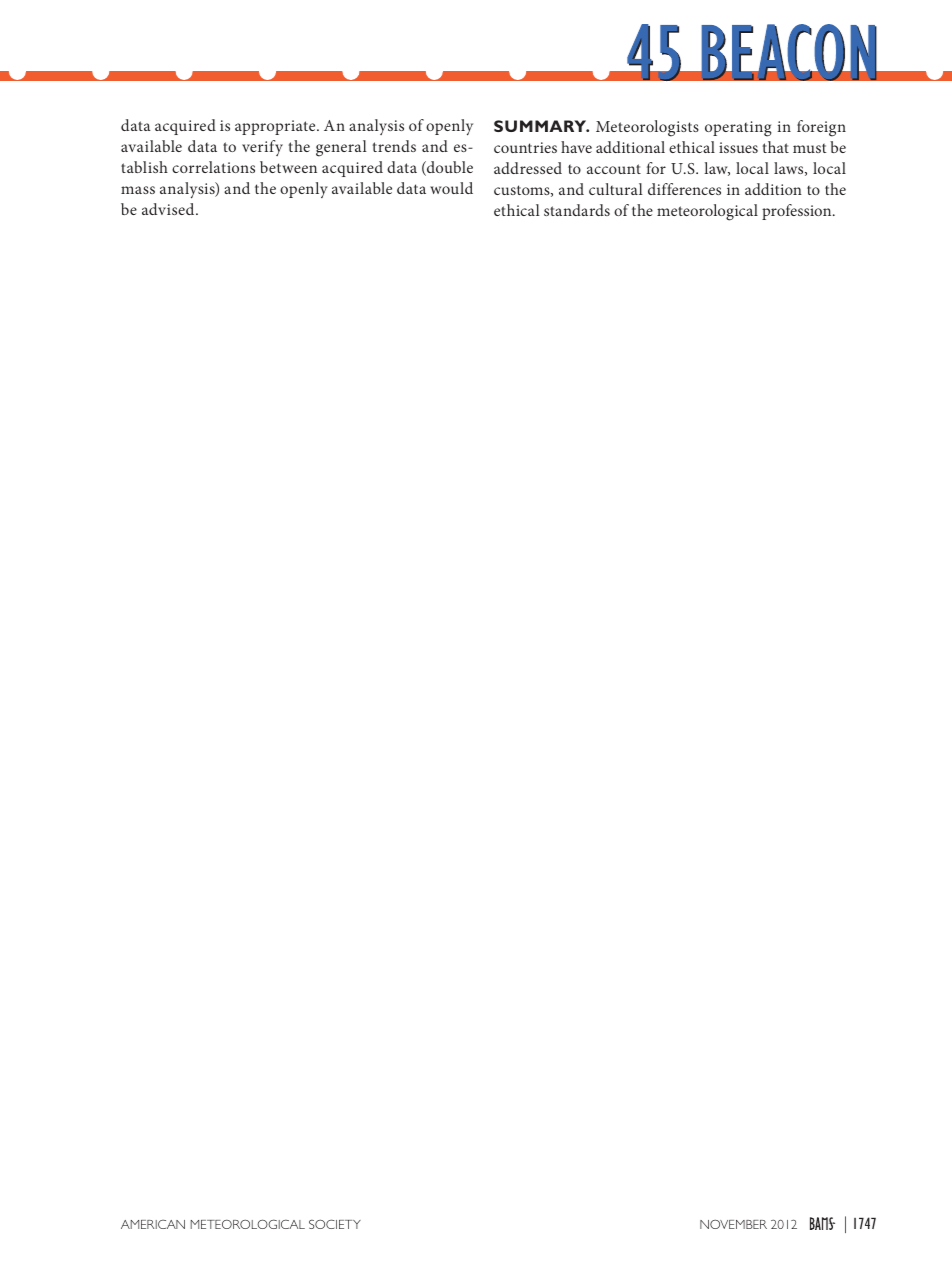  I want to click on issues, so click(738, 147).
